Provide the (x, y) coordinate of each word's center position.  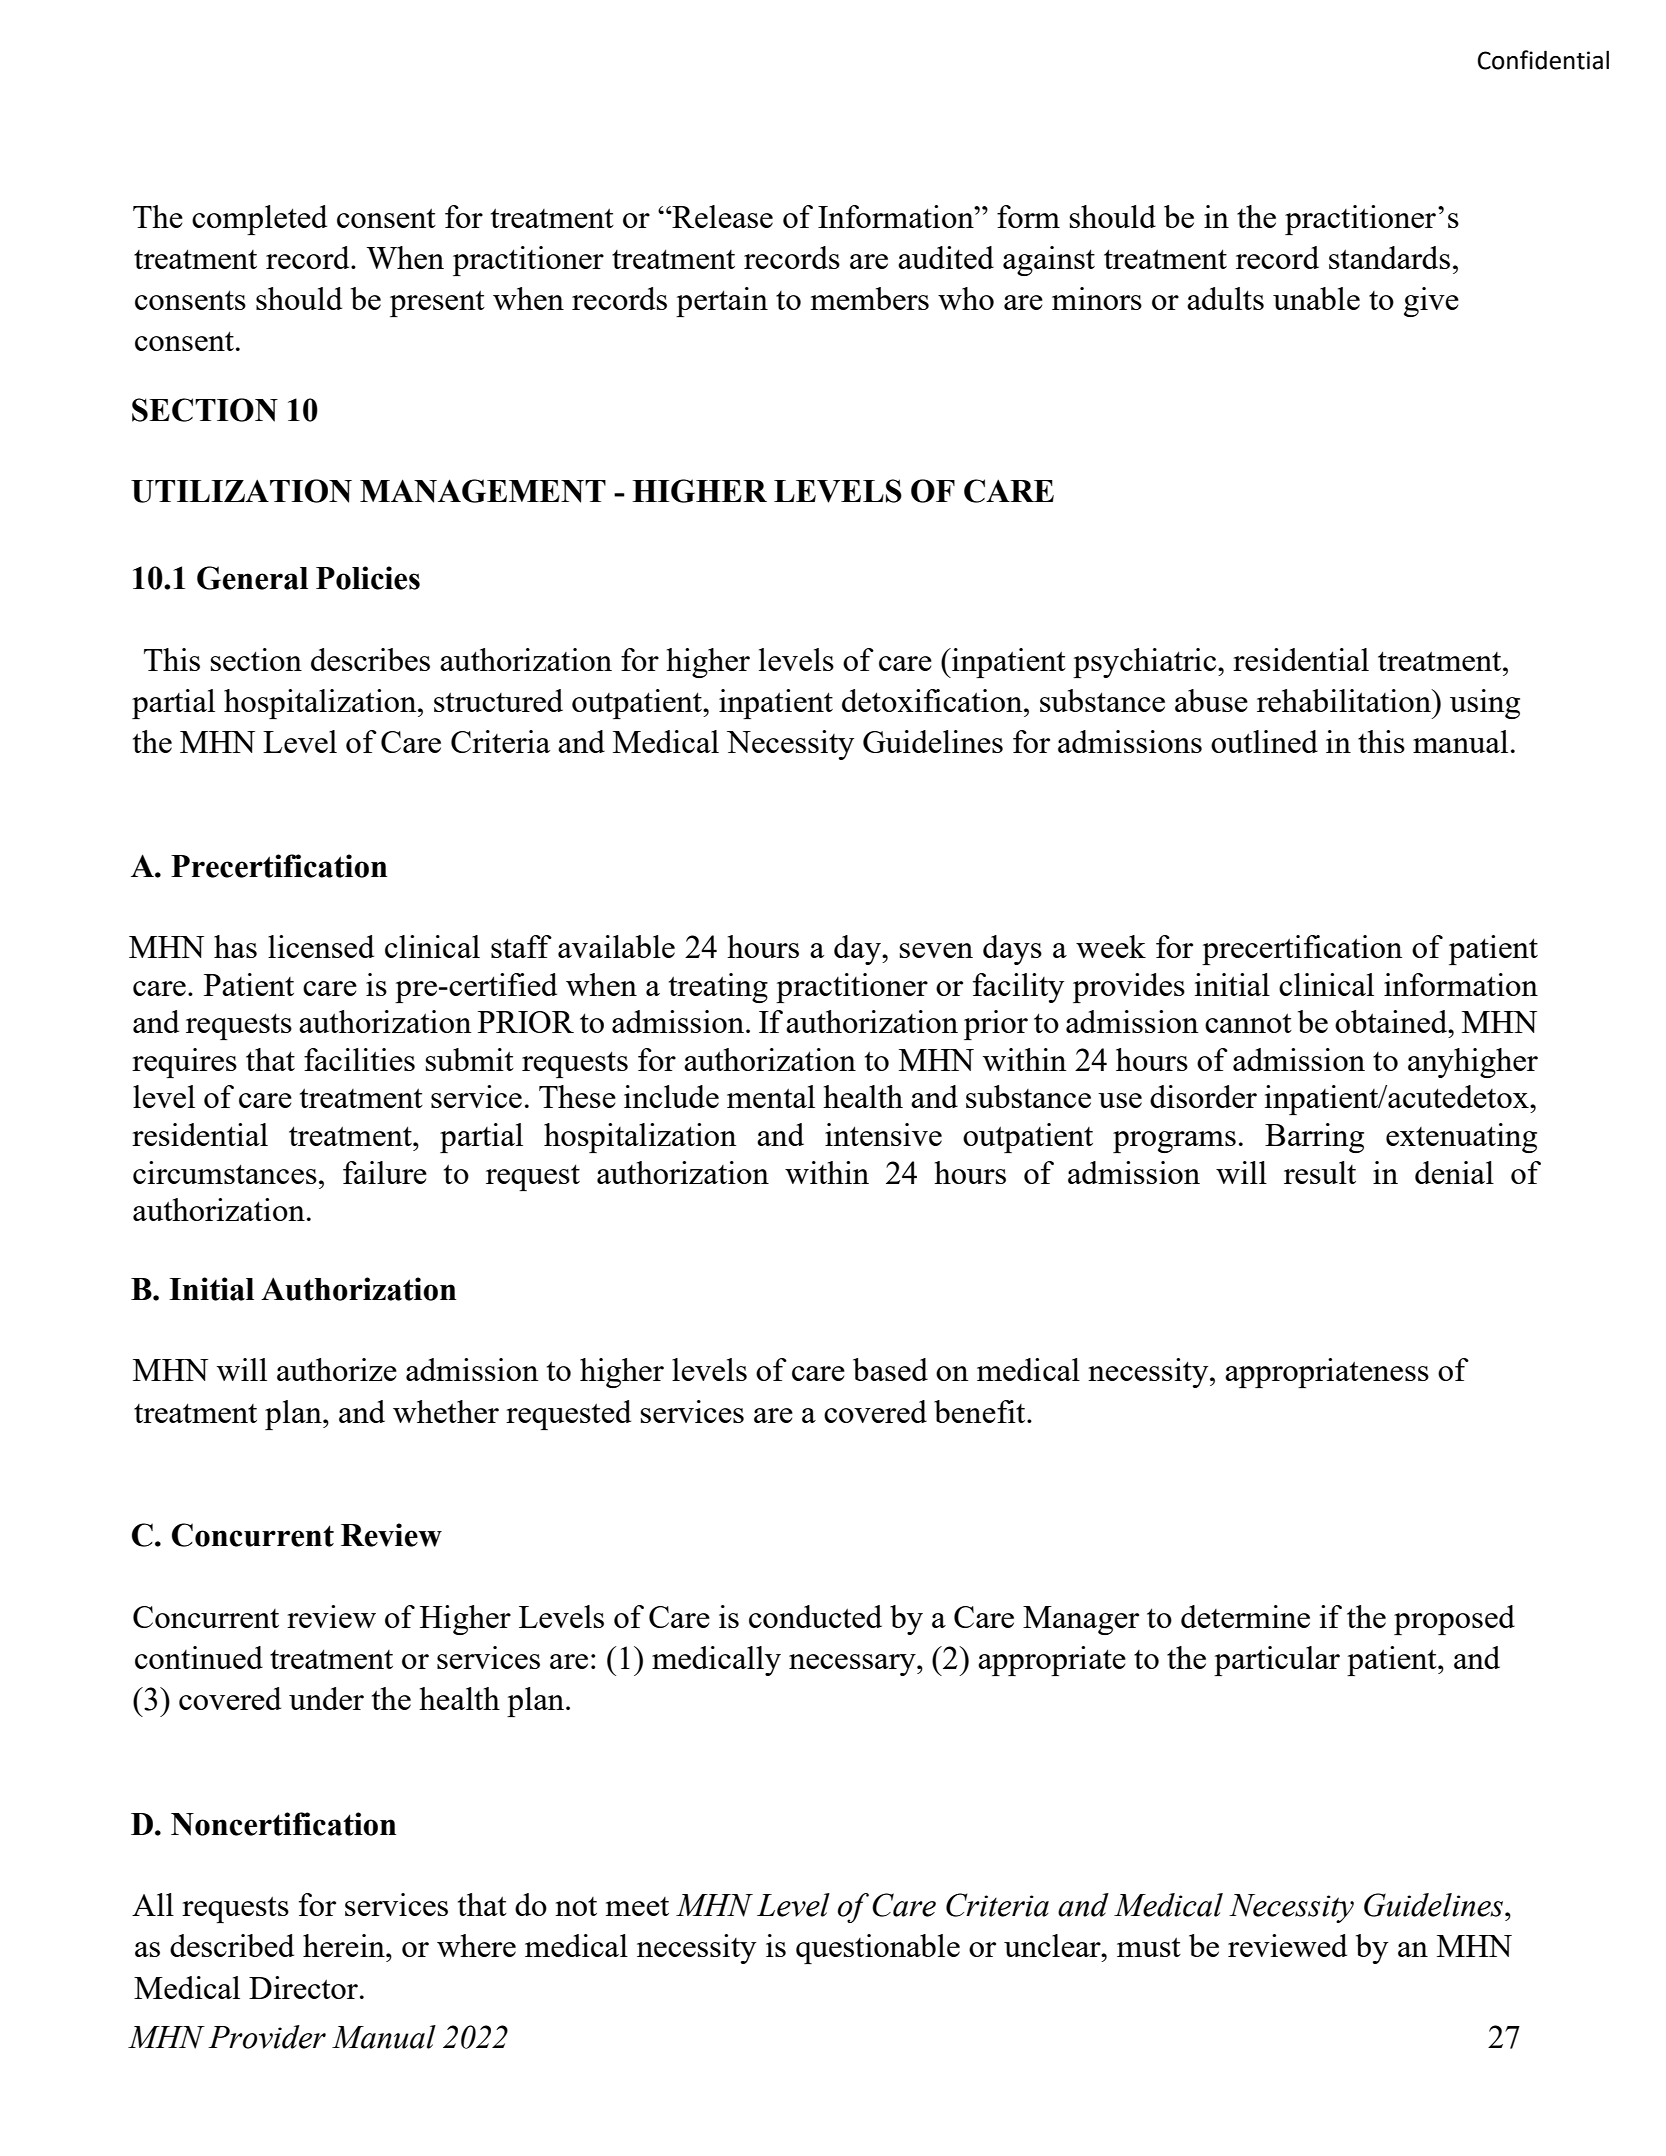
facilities (359, 1059)
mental (771, 1096)
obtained (1392, 1021)
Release (721, 216)
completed (259, 220)
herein (345, 1945)
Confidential (1543, 60)
